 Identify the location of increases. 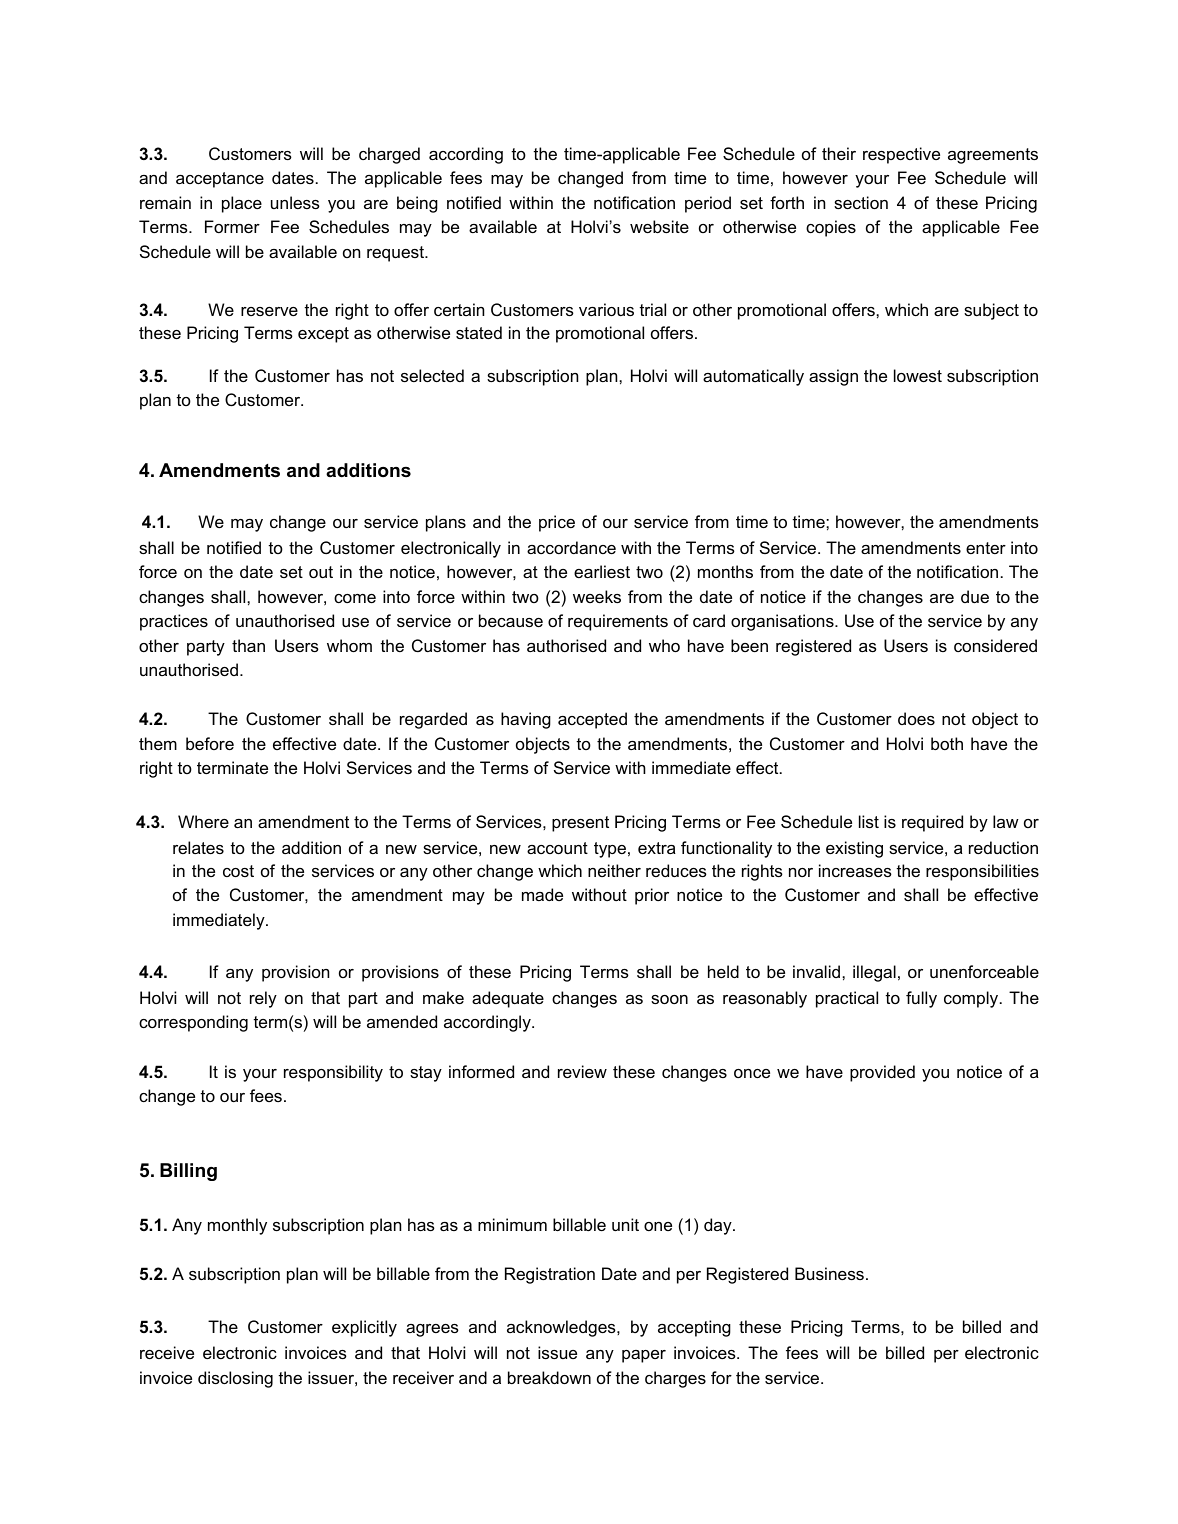
(855, 870).
